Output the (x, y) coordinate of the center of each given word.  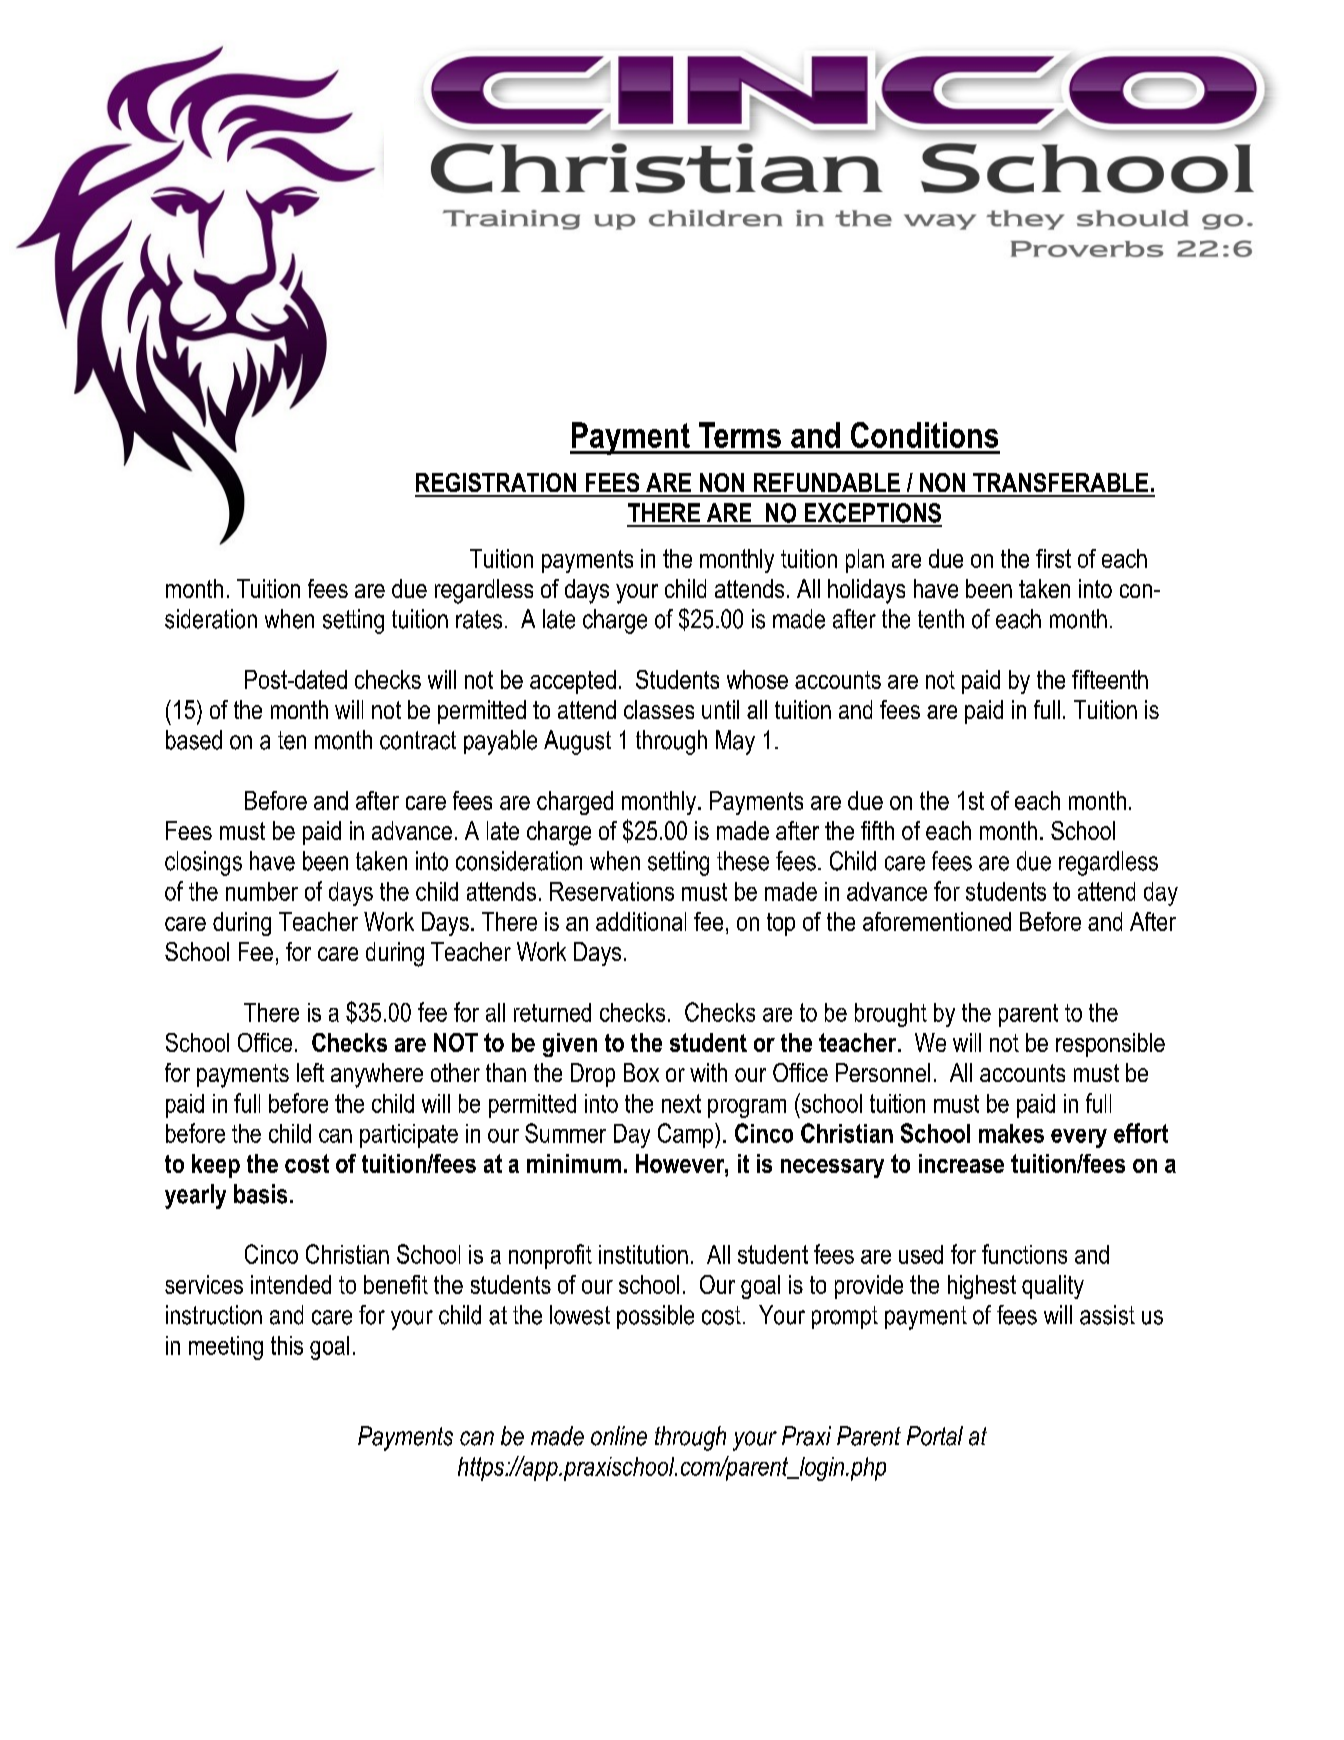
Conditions (924, 435)
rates (479, 619)
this (287, 1345)
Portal (935, 1436)
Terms (740, 435)
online (619, 1436)
